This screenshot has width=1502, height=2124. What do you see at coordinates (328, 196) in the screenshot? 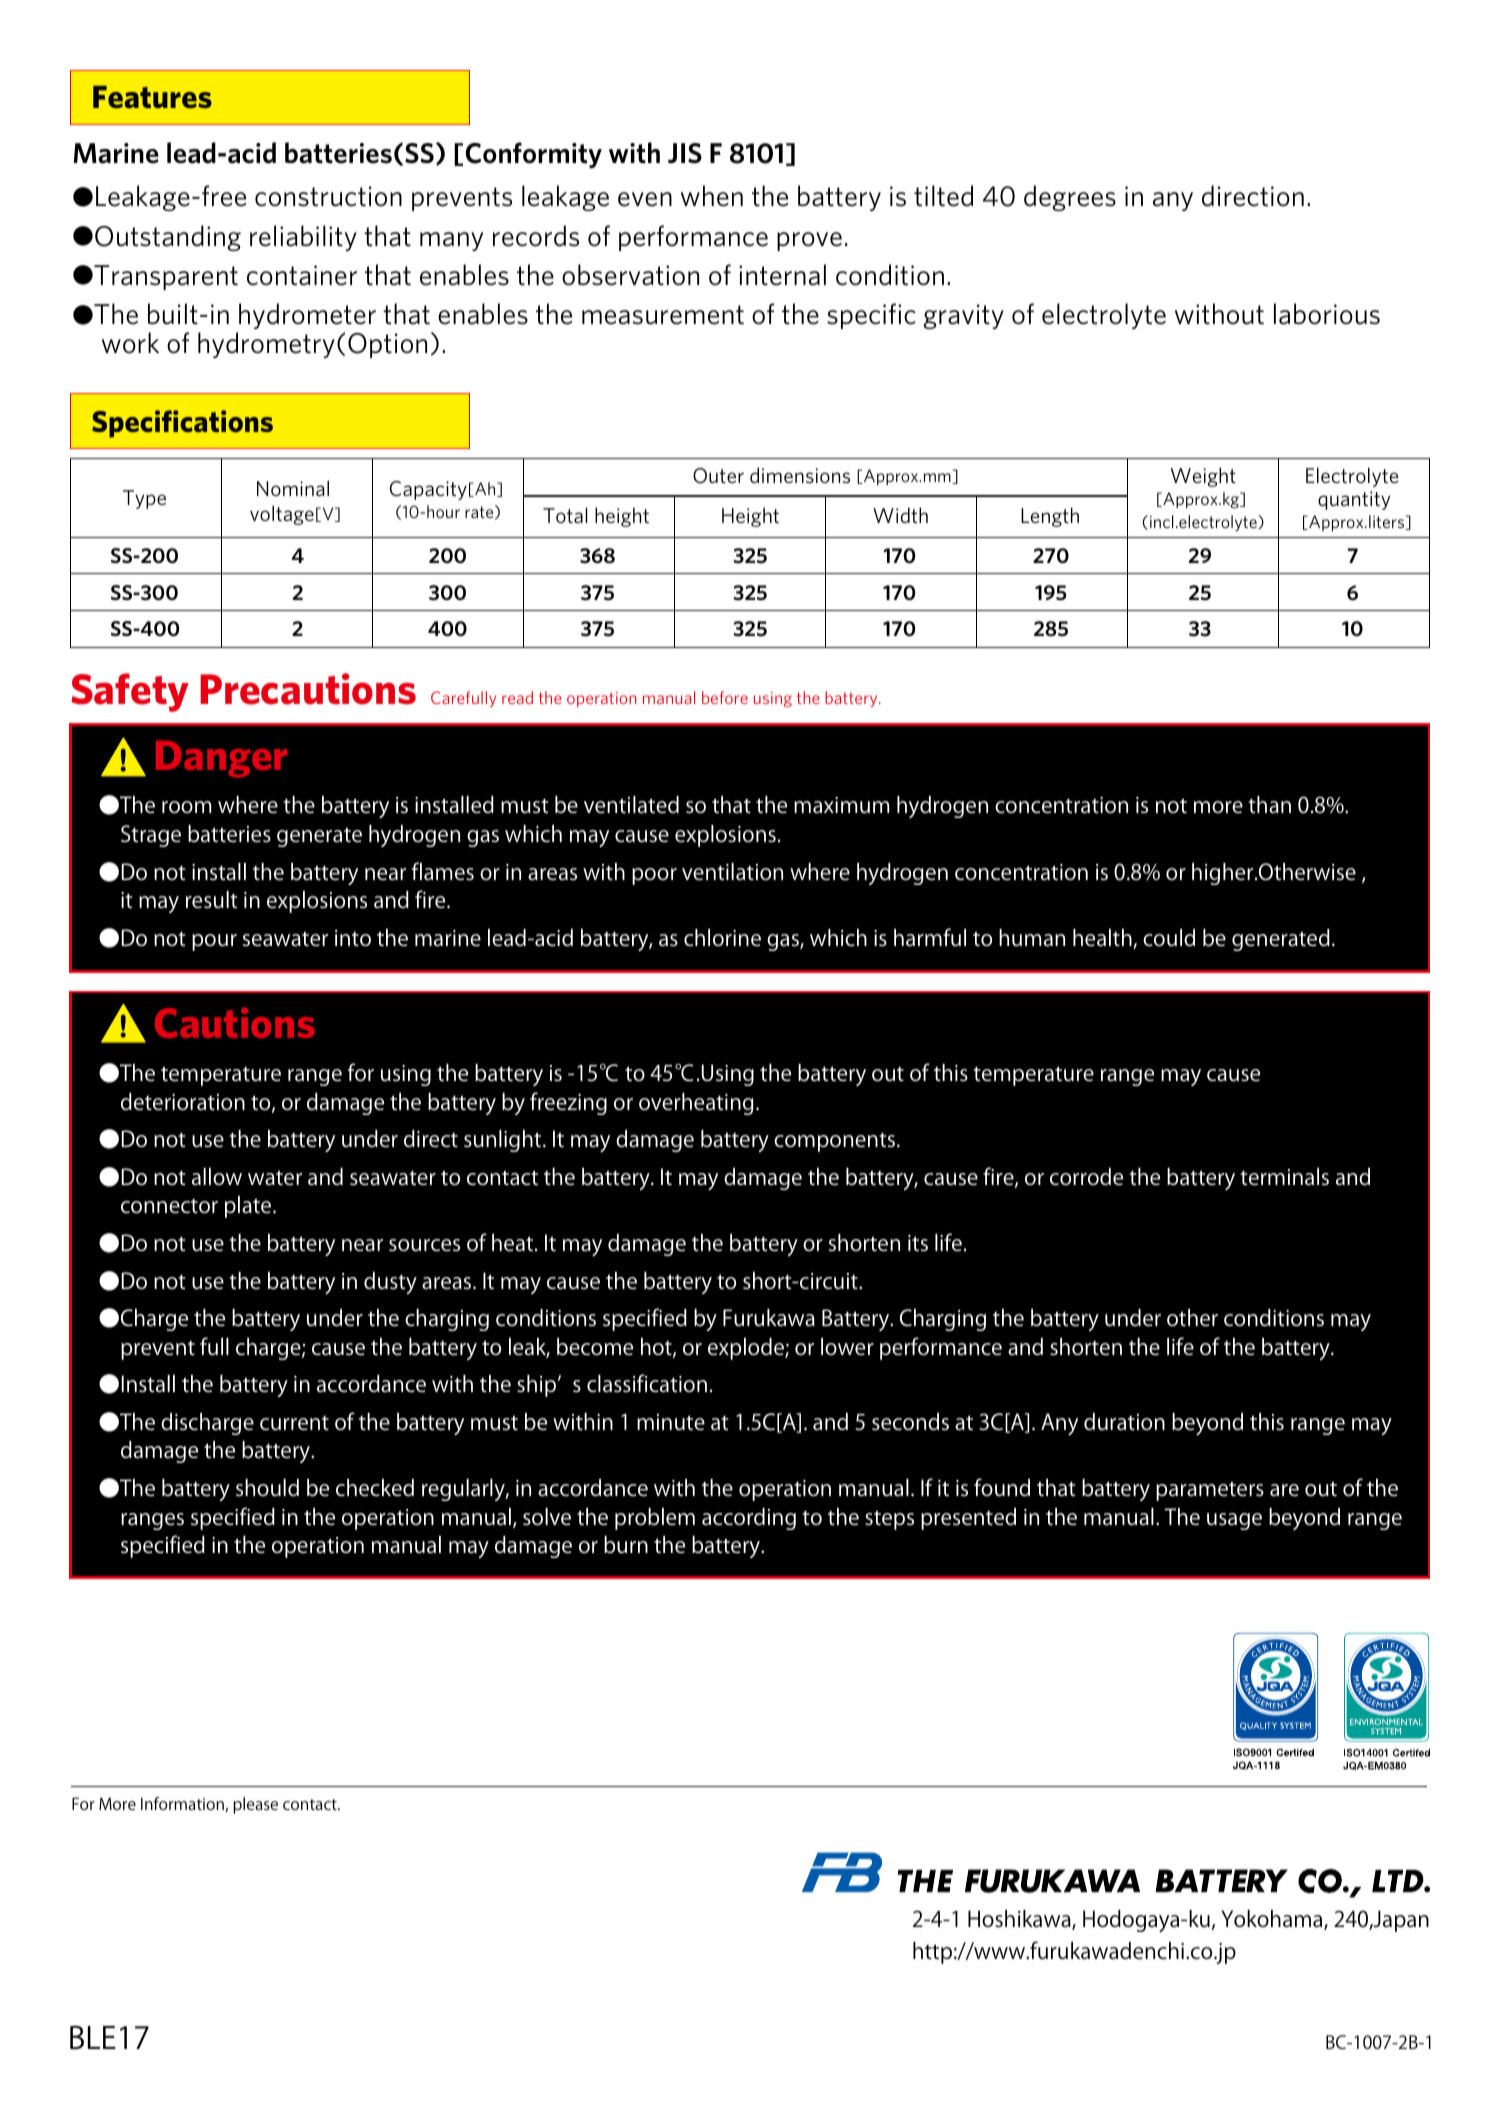
I see `construction` at bounding box center [328, 196].
